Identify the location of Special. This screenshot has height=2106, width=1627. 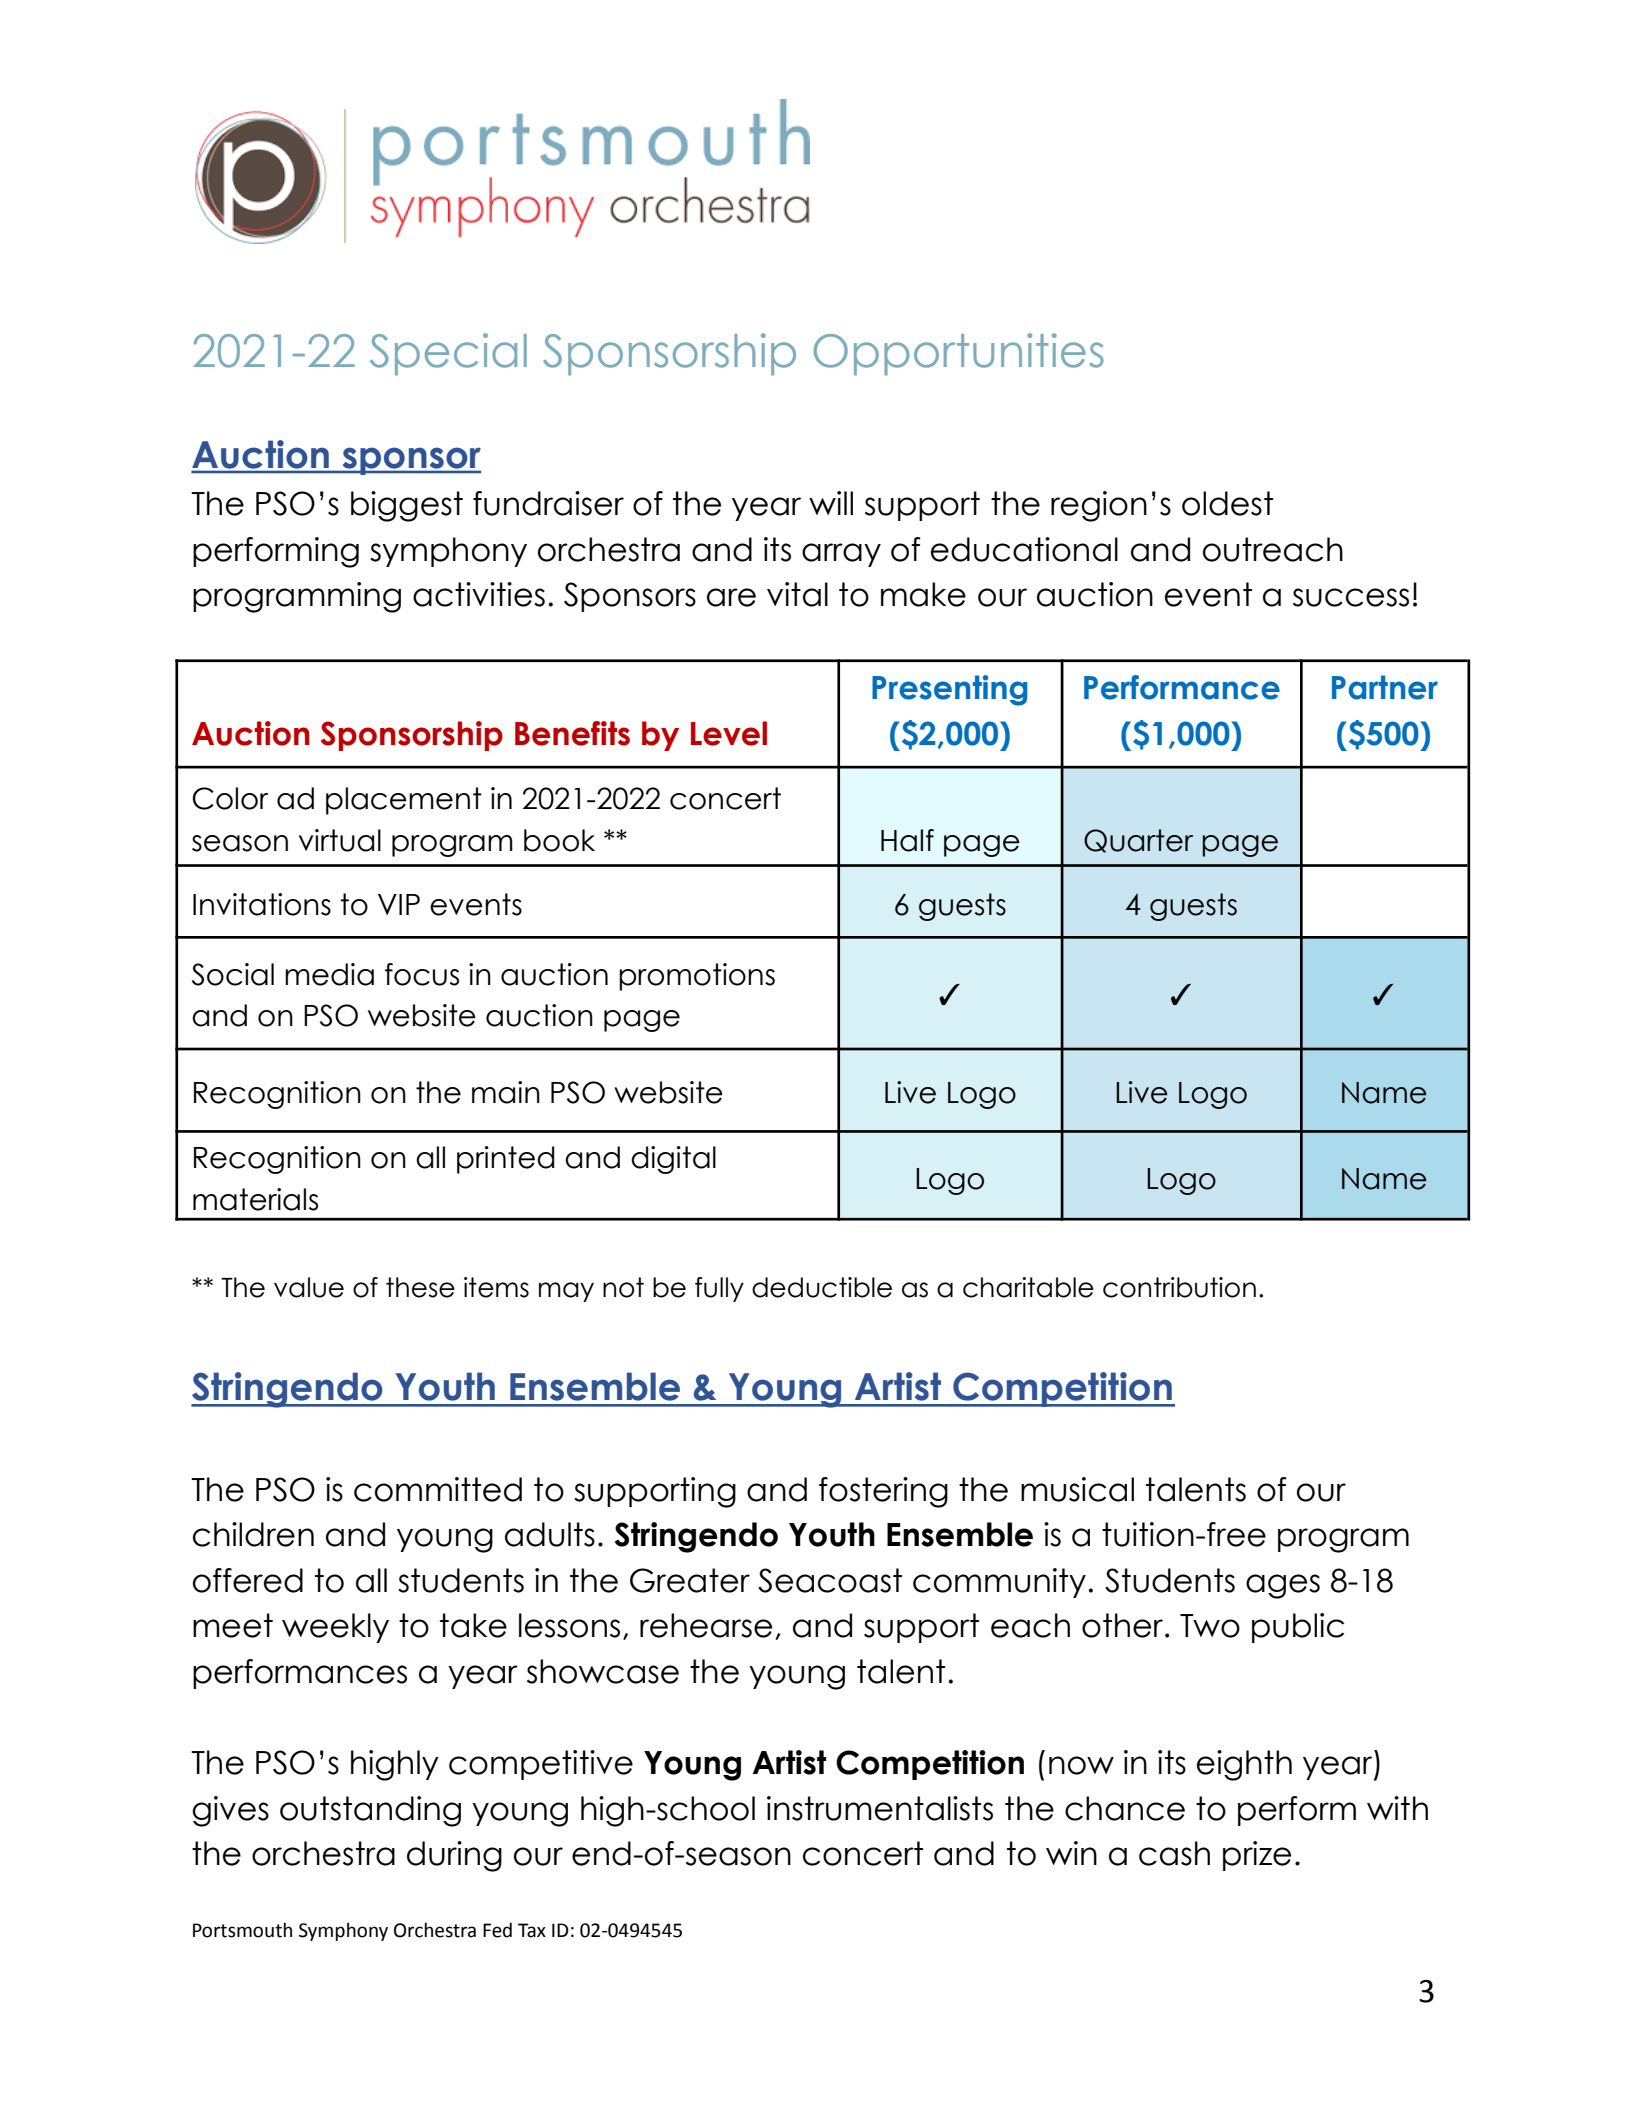
(448, 354).
